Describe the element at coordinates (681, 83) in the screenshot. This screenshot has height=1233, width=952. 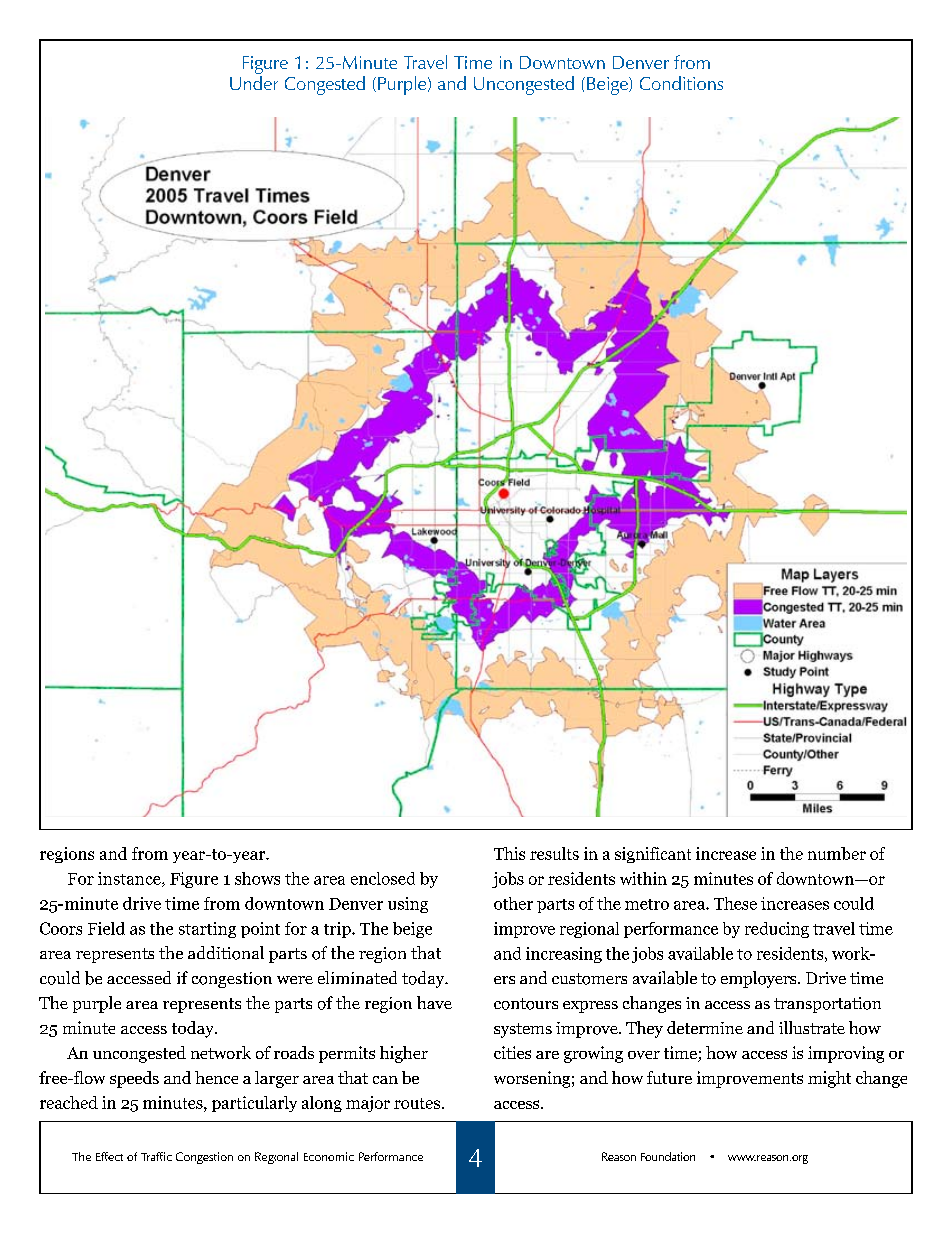
I see `Conditions` at that location.
